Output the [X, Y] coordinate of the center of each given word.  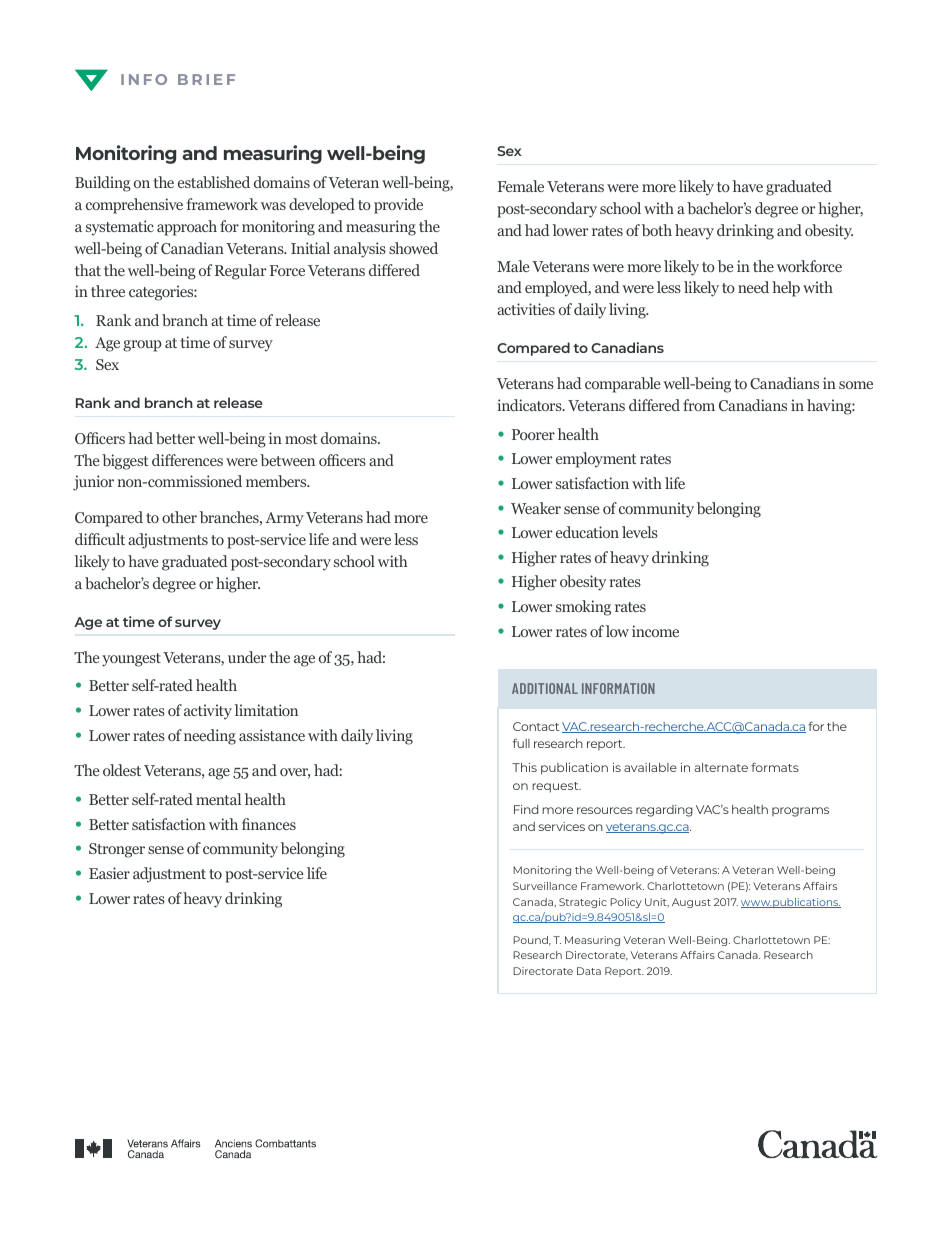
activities [526, 309]
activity [208, 712]
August [691, 903]
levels [640, 532]
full [521, 743]
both [657, 230]
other [179, 517]
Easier [109, 873]
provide [398, 206]
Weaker [536, 508]
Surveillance [545, 886]
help [786, 289]
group [142, 346]
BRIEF [206, 79]
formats [775, 767]
